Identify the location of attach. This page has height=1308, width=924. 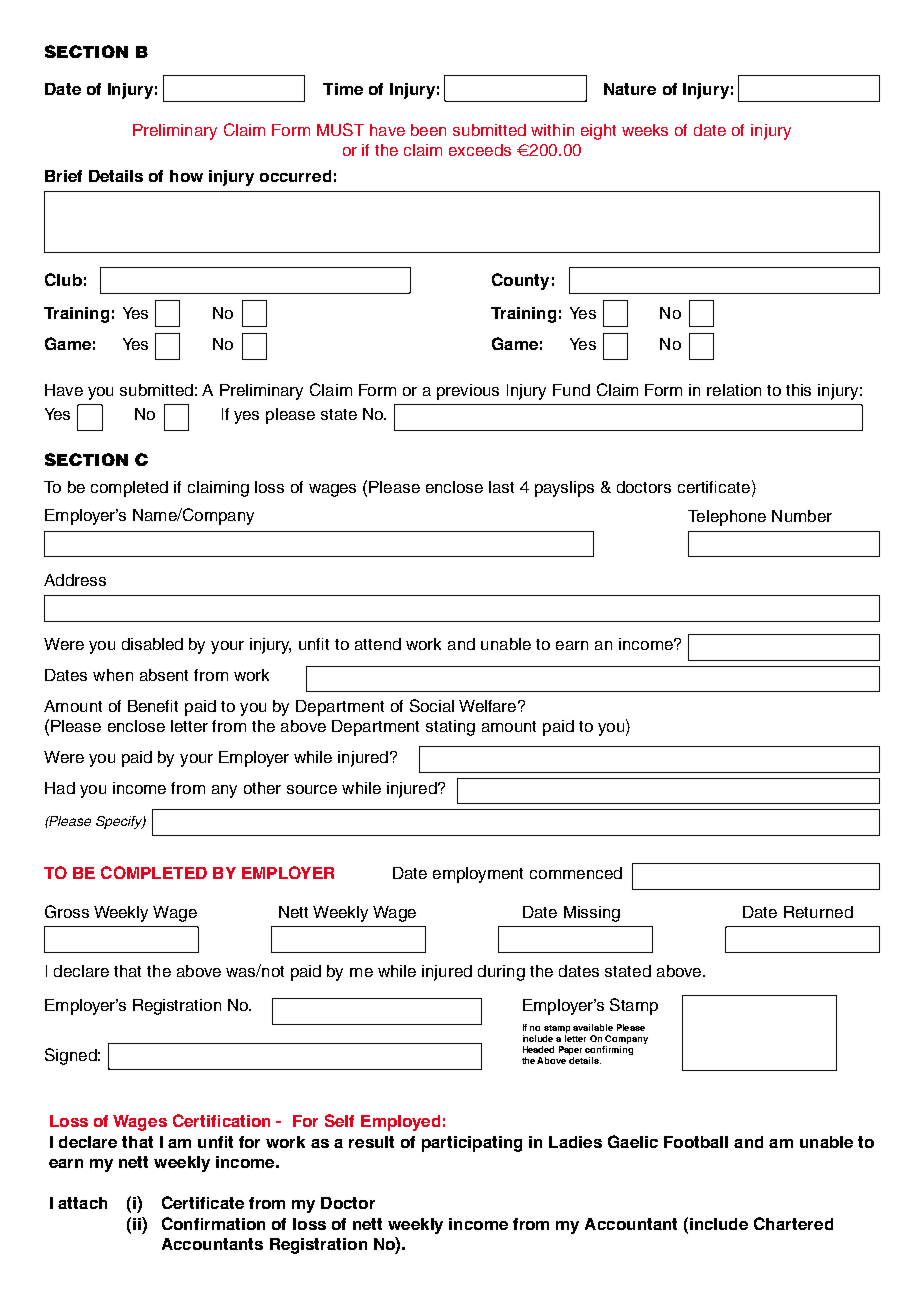
(82, 1203).
